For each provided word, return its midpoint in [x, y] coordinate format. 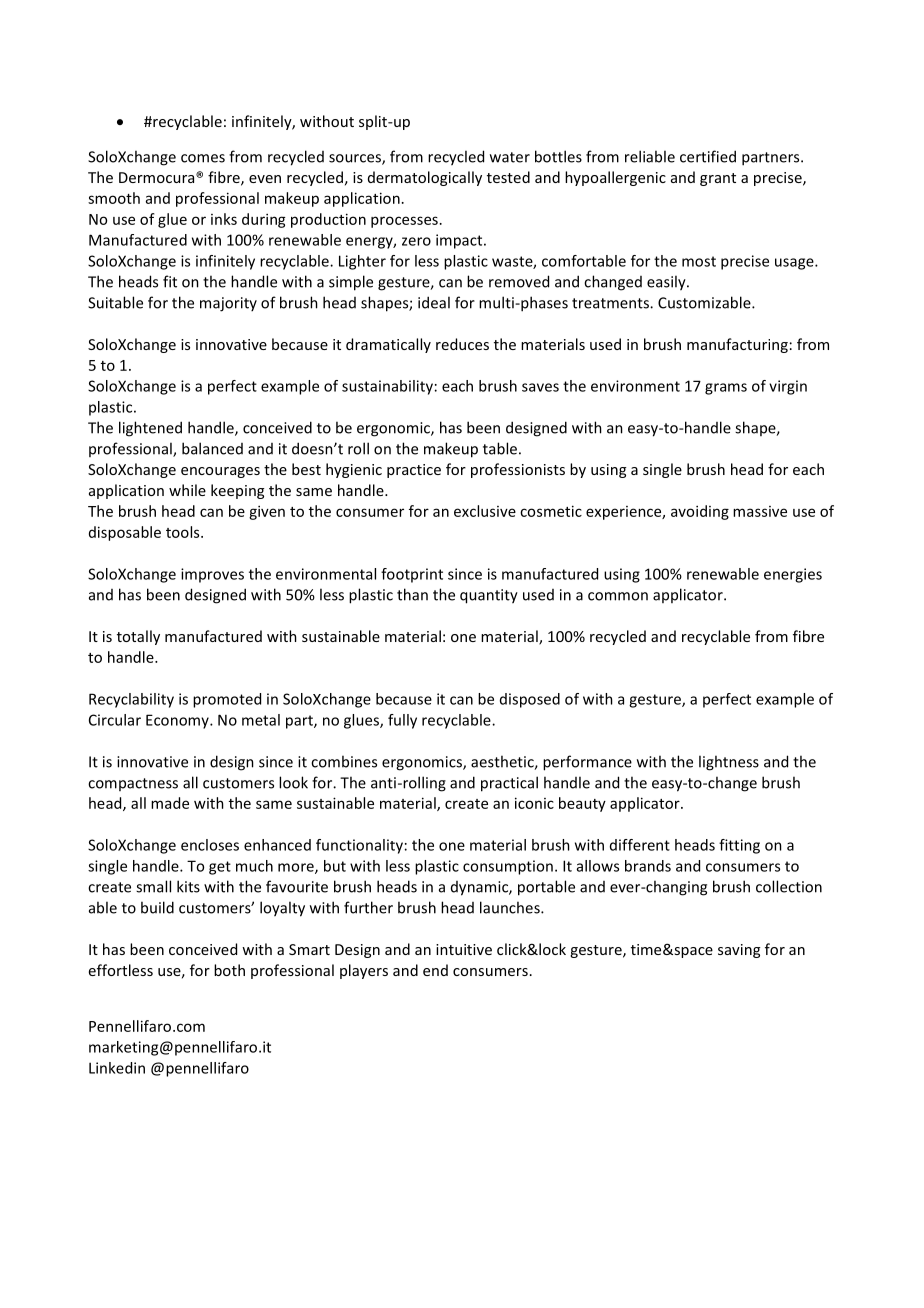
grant [718, 179]
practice [414, 471]
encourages [220, 472]
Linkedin [117, 1068]
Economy [178, 721]
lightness [729, 763]
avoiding [700, 512]
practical [509, 784]
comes [203, 158]
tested [508, 177]
